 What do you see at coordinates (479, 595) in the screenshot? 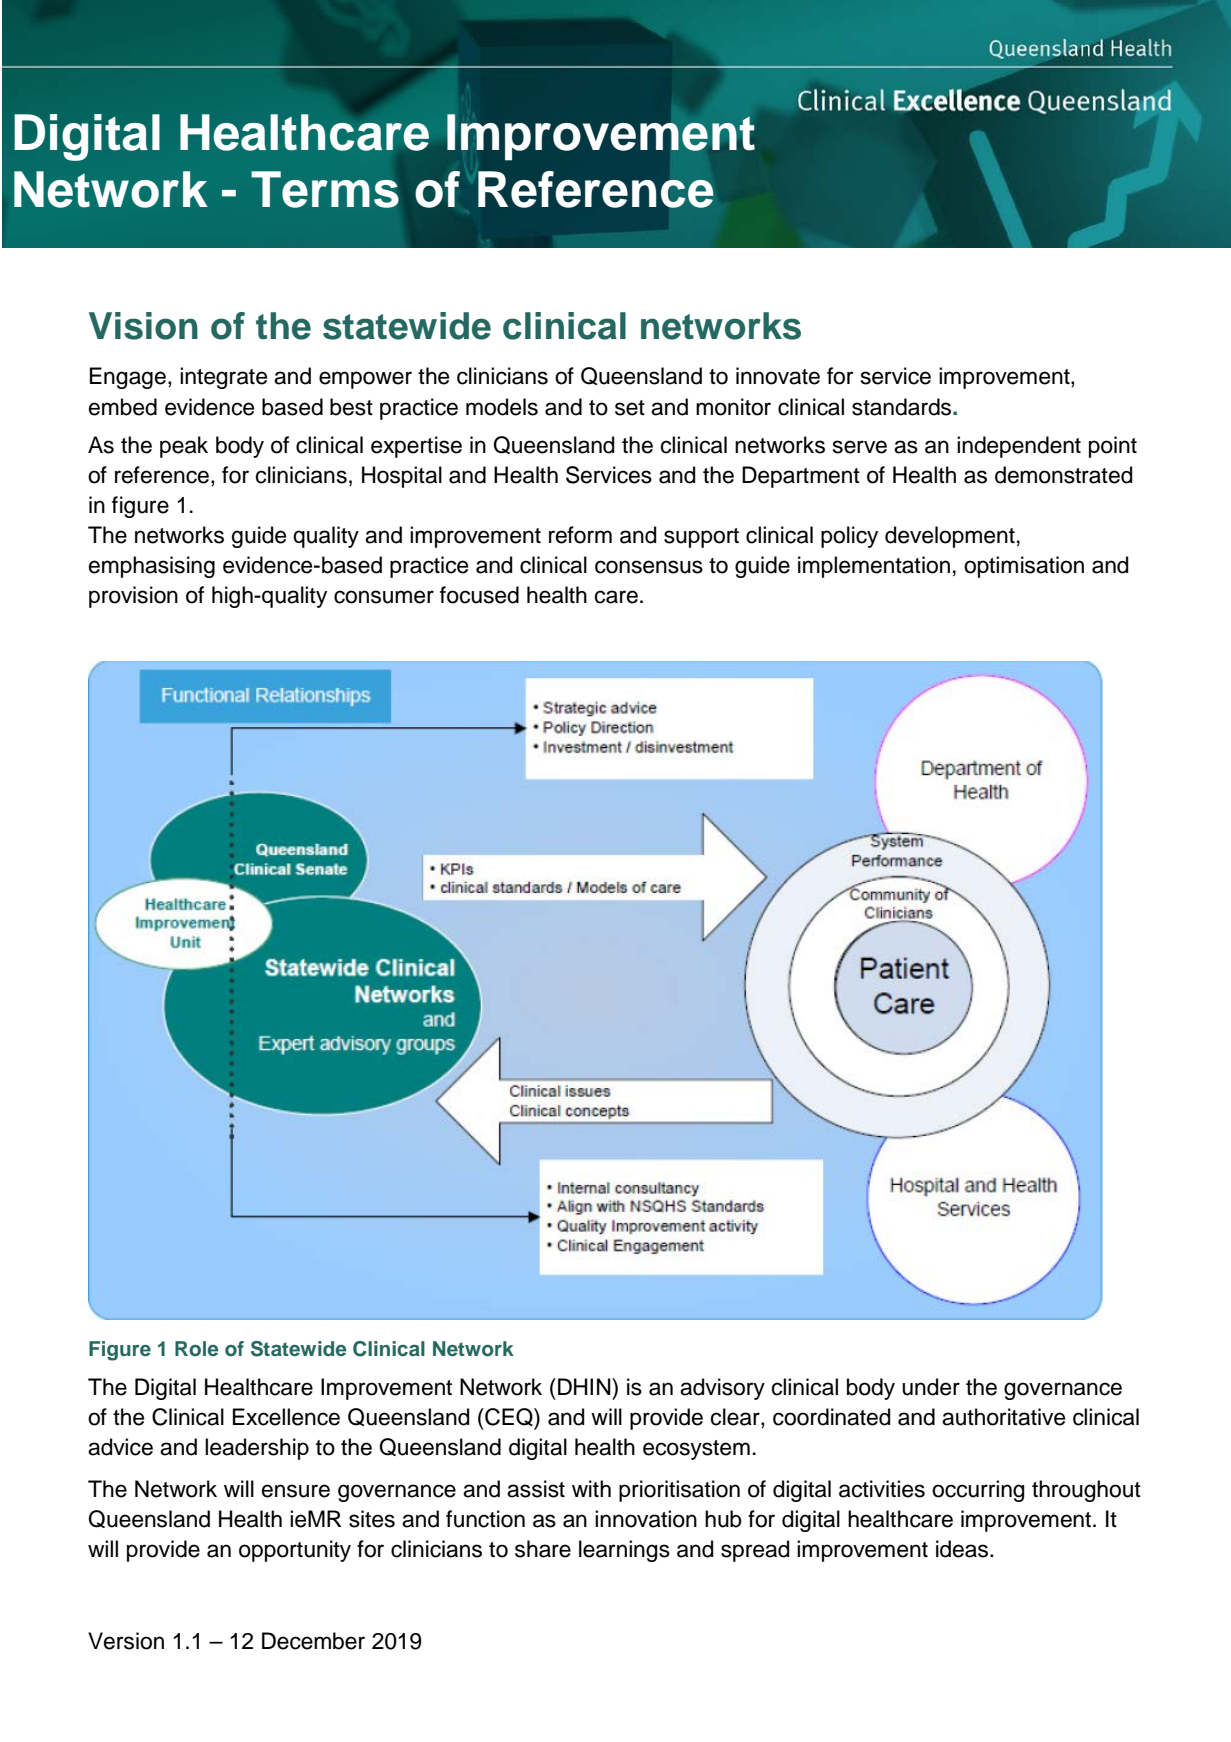
I see `focused` at bounding box center [479, 595].
